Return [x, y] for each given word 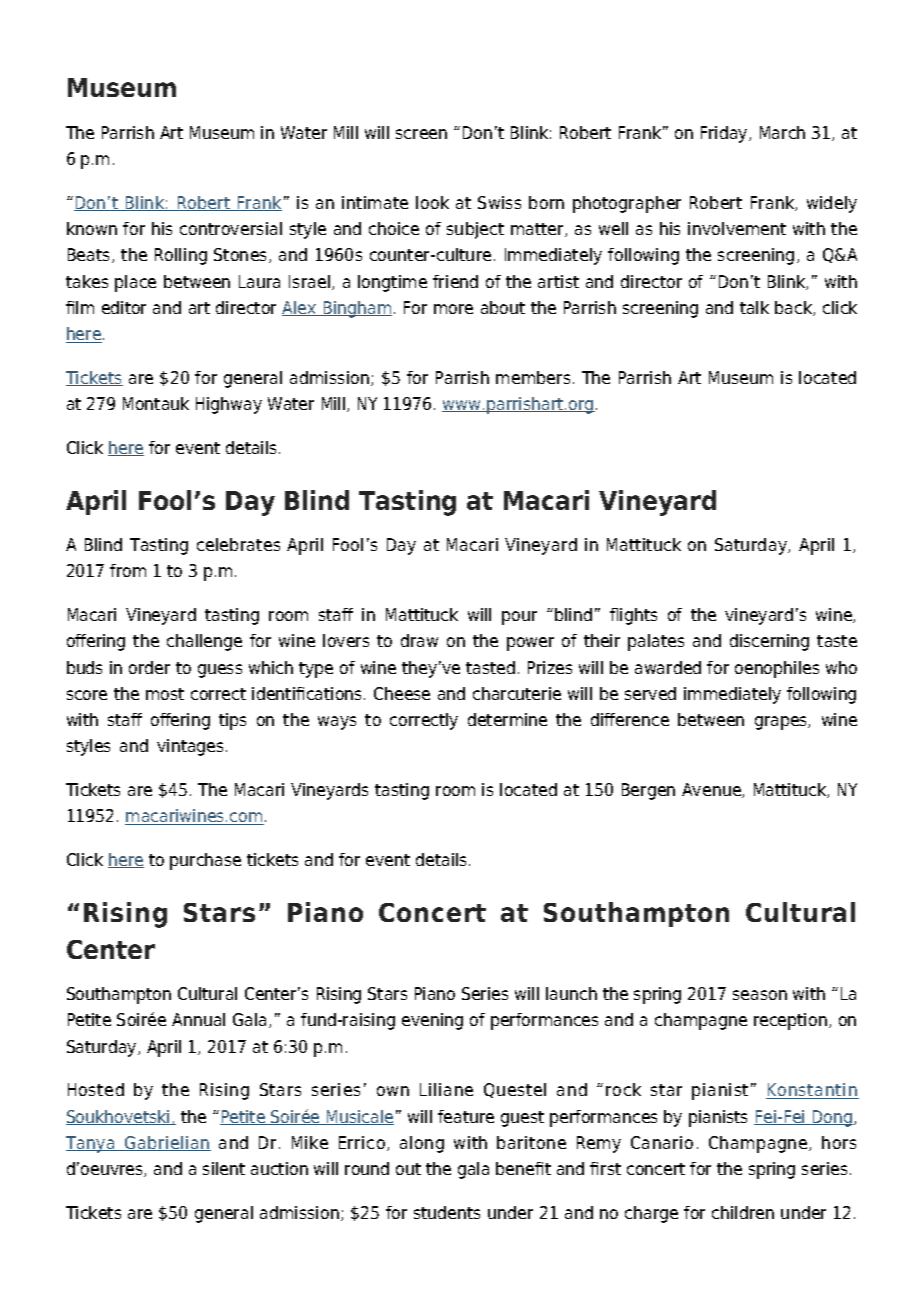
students [447, 1212]
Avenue [712, 790]
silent [224, 1168]
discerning [769, 642]
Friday [725, 134]
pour [519, 618]
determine [507, 719]
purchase [205, 861]
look [432, 202]
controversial [231, 228]
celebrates [238, 544]
